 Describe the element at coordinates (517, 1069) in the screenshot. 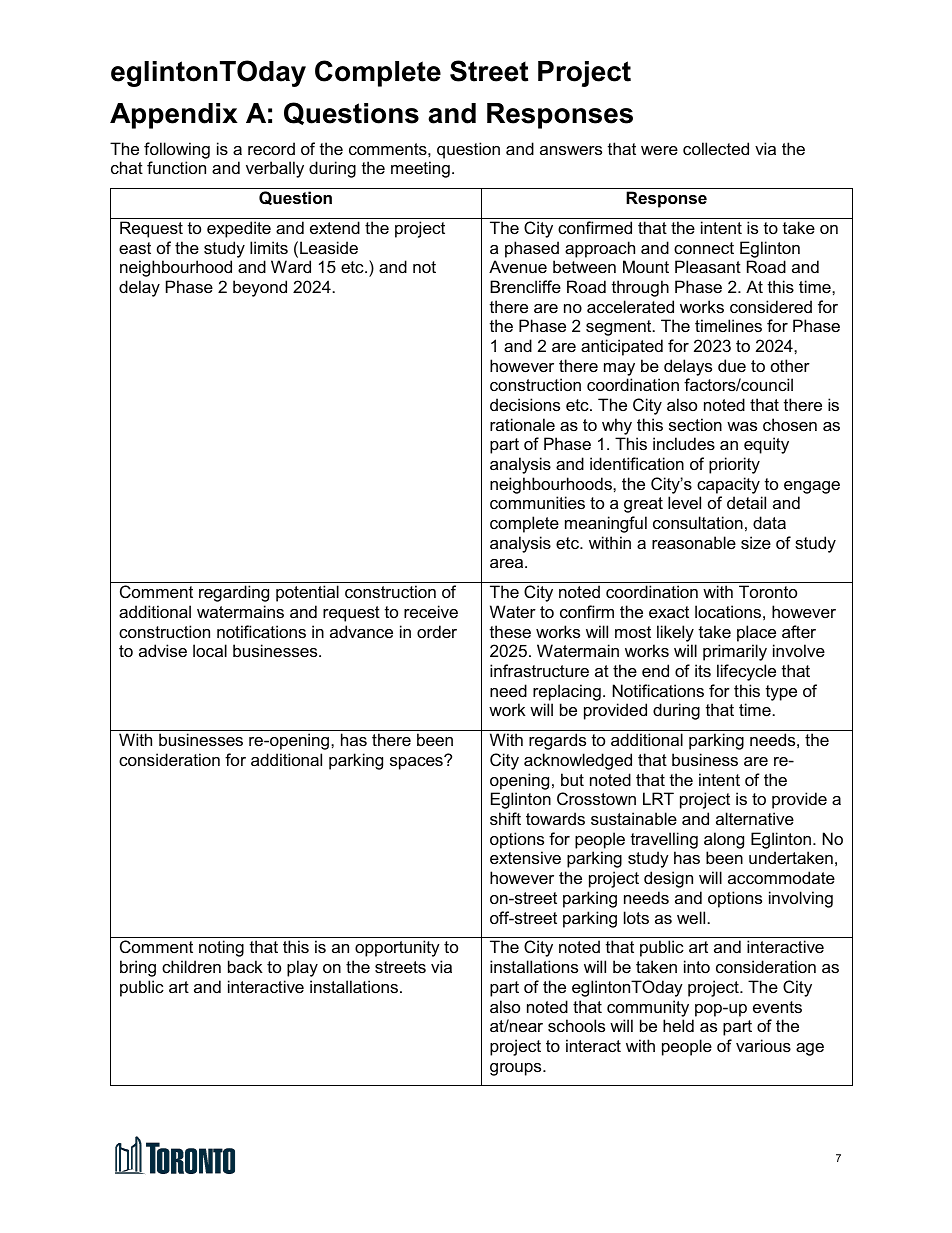

I see `groups` at that location.
